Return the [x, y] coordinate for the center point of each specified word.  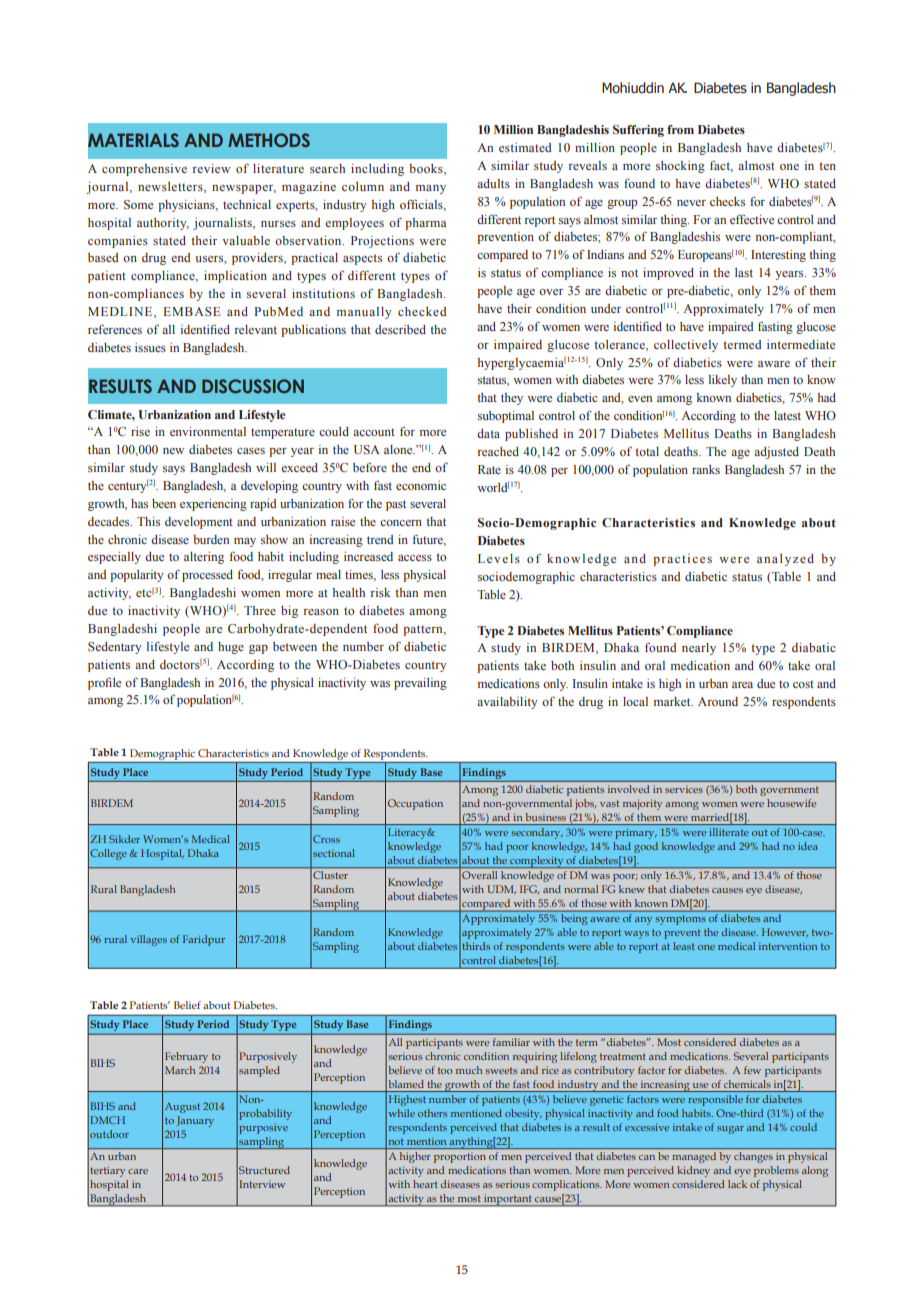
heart [425, 1184]
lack [737, 1184]
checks [727, 201]
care [138, 1171]
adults [493, 183]
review [211, 168]
